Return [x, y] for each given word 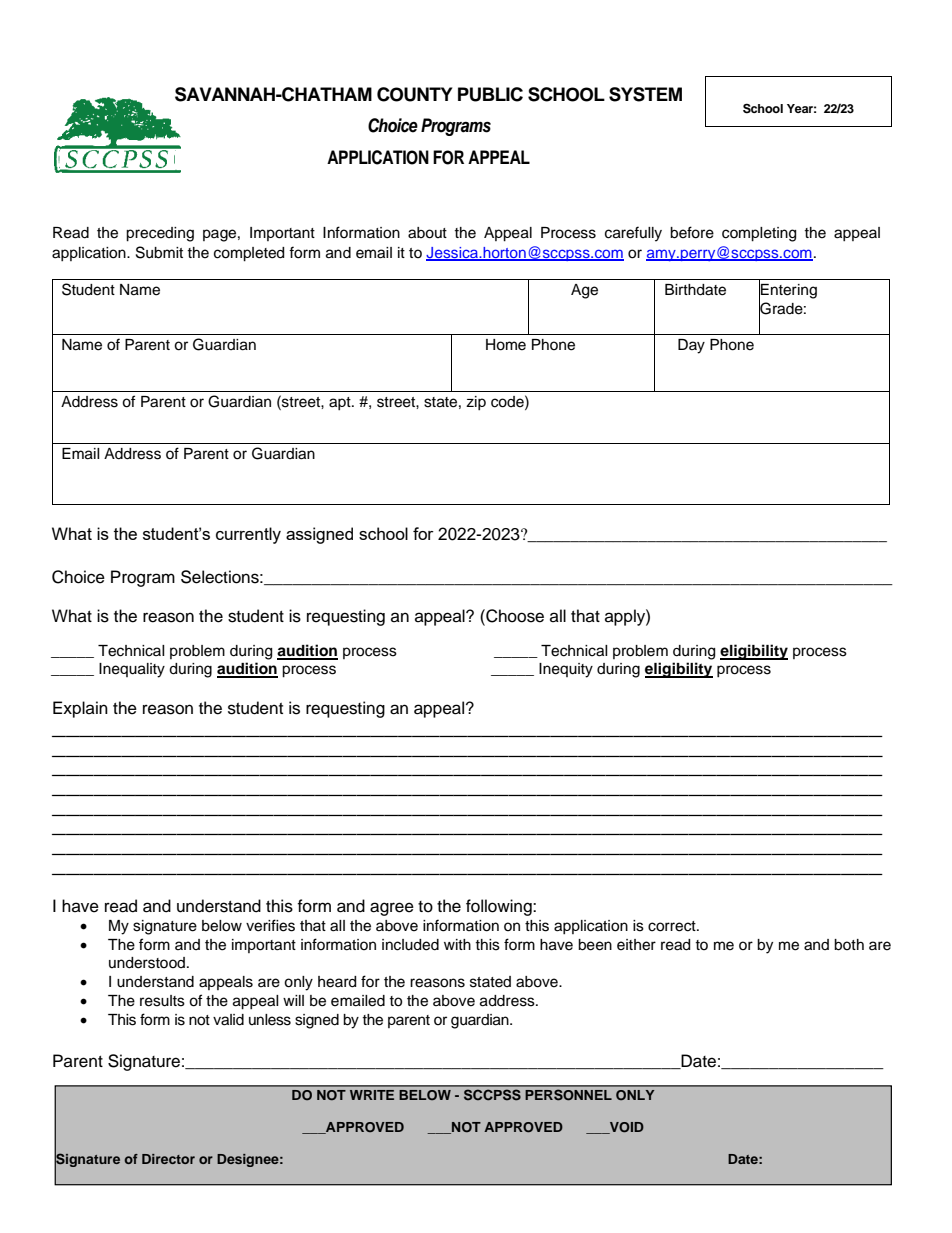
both [849, 945]
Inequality [132, 670]
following [500, 907]
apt [341, 403]
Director [168, 1159]
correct [673, 926]
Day [691, 346]
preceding [160, 234]
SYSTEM [645, 94]
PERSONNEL [569, 1095]
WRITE [372, 1095]
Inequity [566, 670]
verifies [270, 925]
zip [476, 403]
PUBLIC [490, 94]
